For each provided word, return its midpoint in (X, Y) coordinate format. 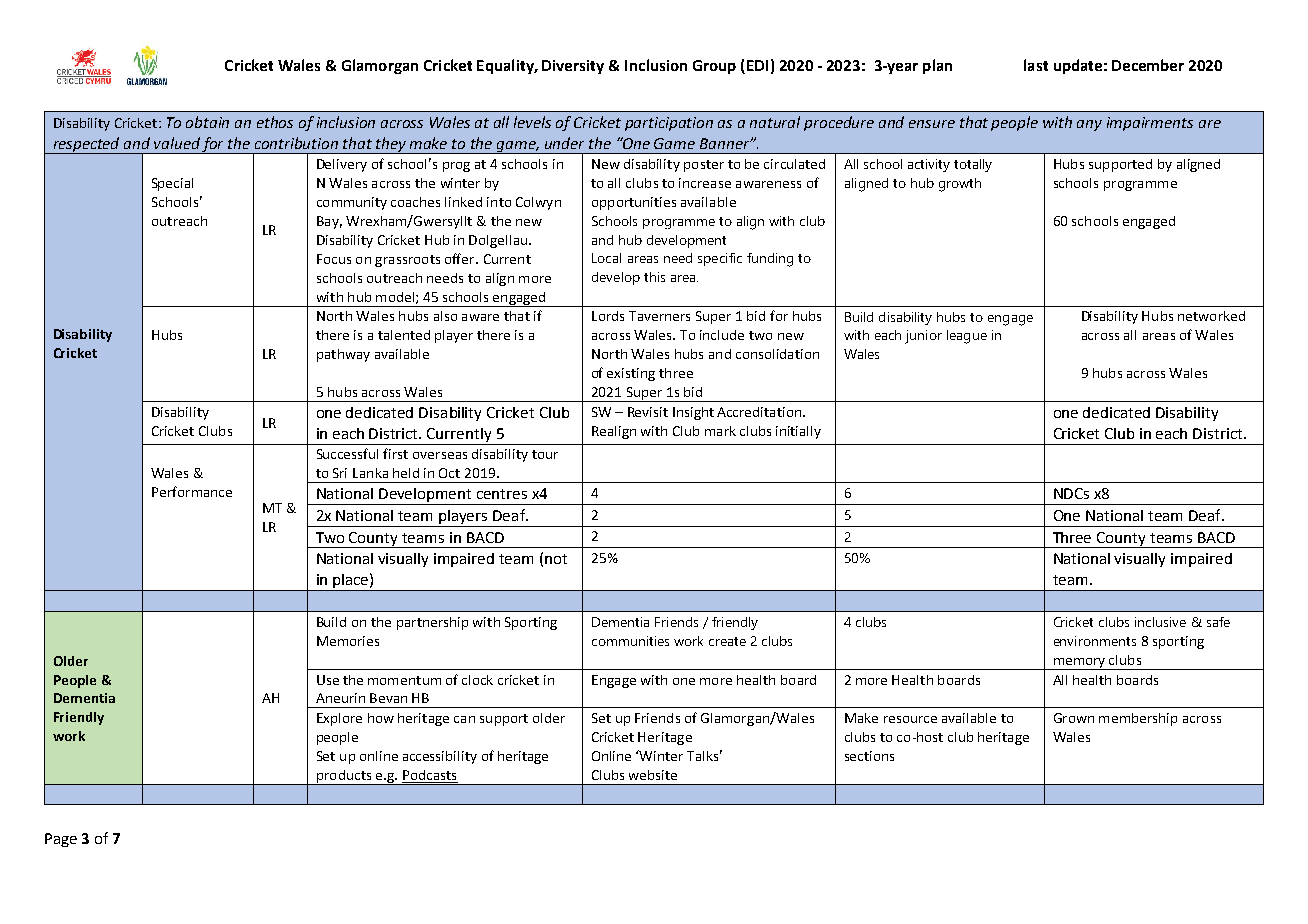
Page (61, 840)
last (1036, 65)
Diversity (573, 67)
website (653, 775)
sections (869, 756)
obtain (207, 122)
